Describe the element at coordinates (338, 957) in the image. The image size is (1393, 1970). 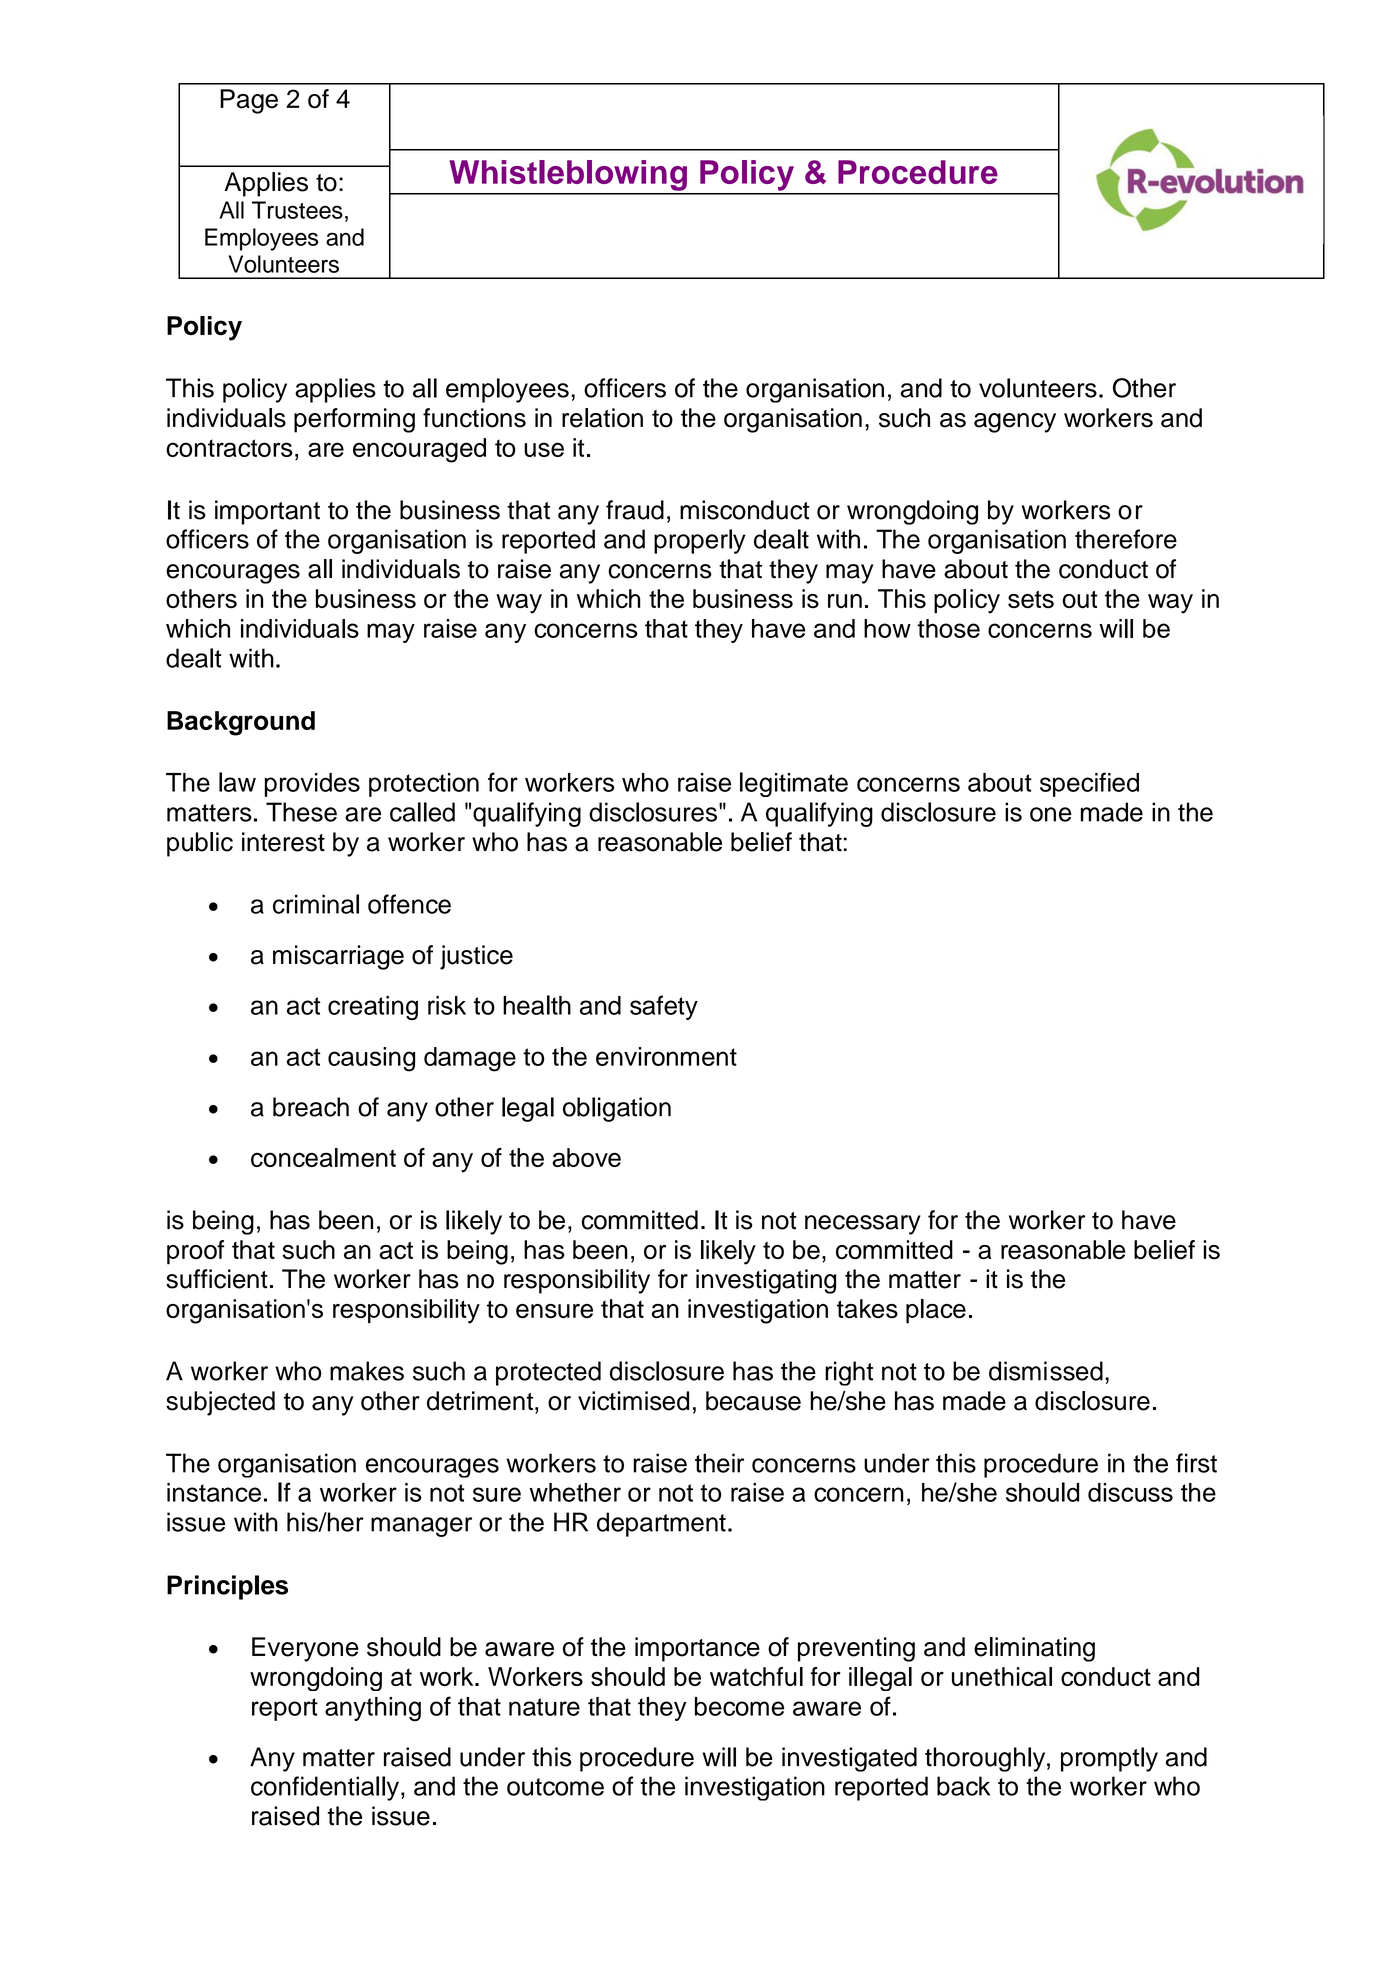
I see `miscarriage` at that location.
